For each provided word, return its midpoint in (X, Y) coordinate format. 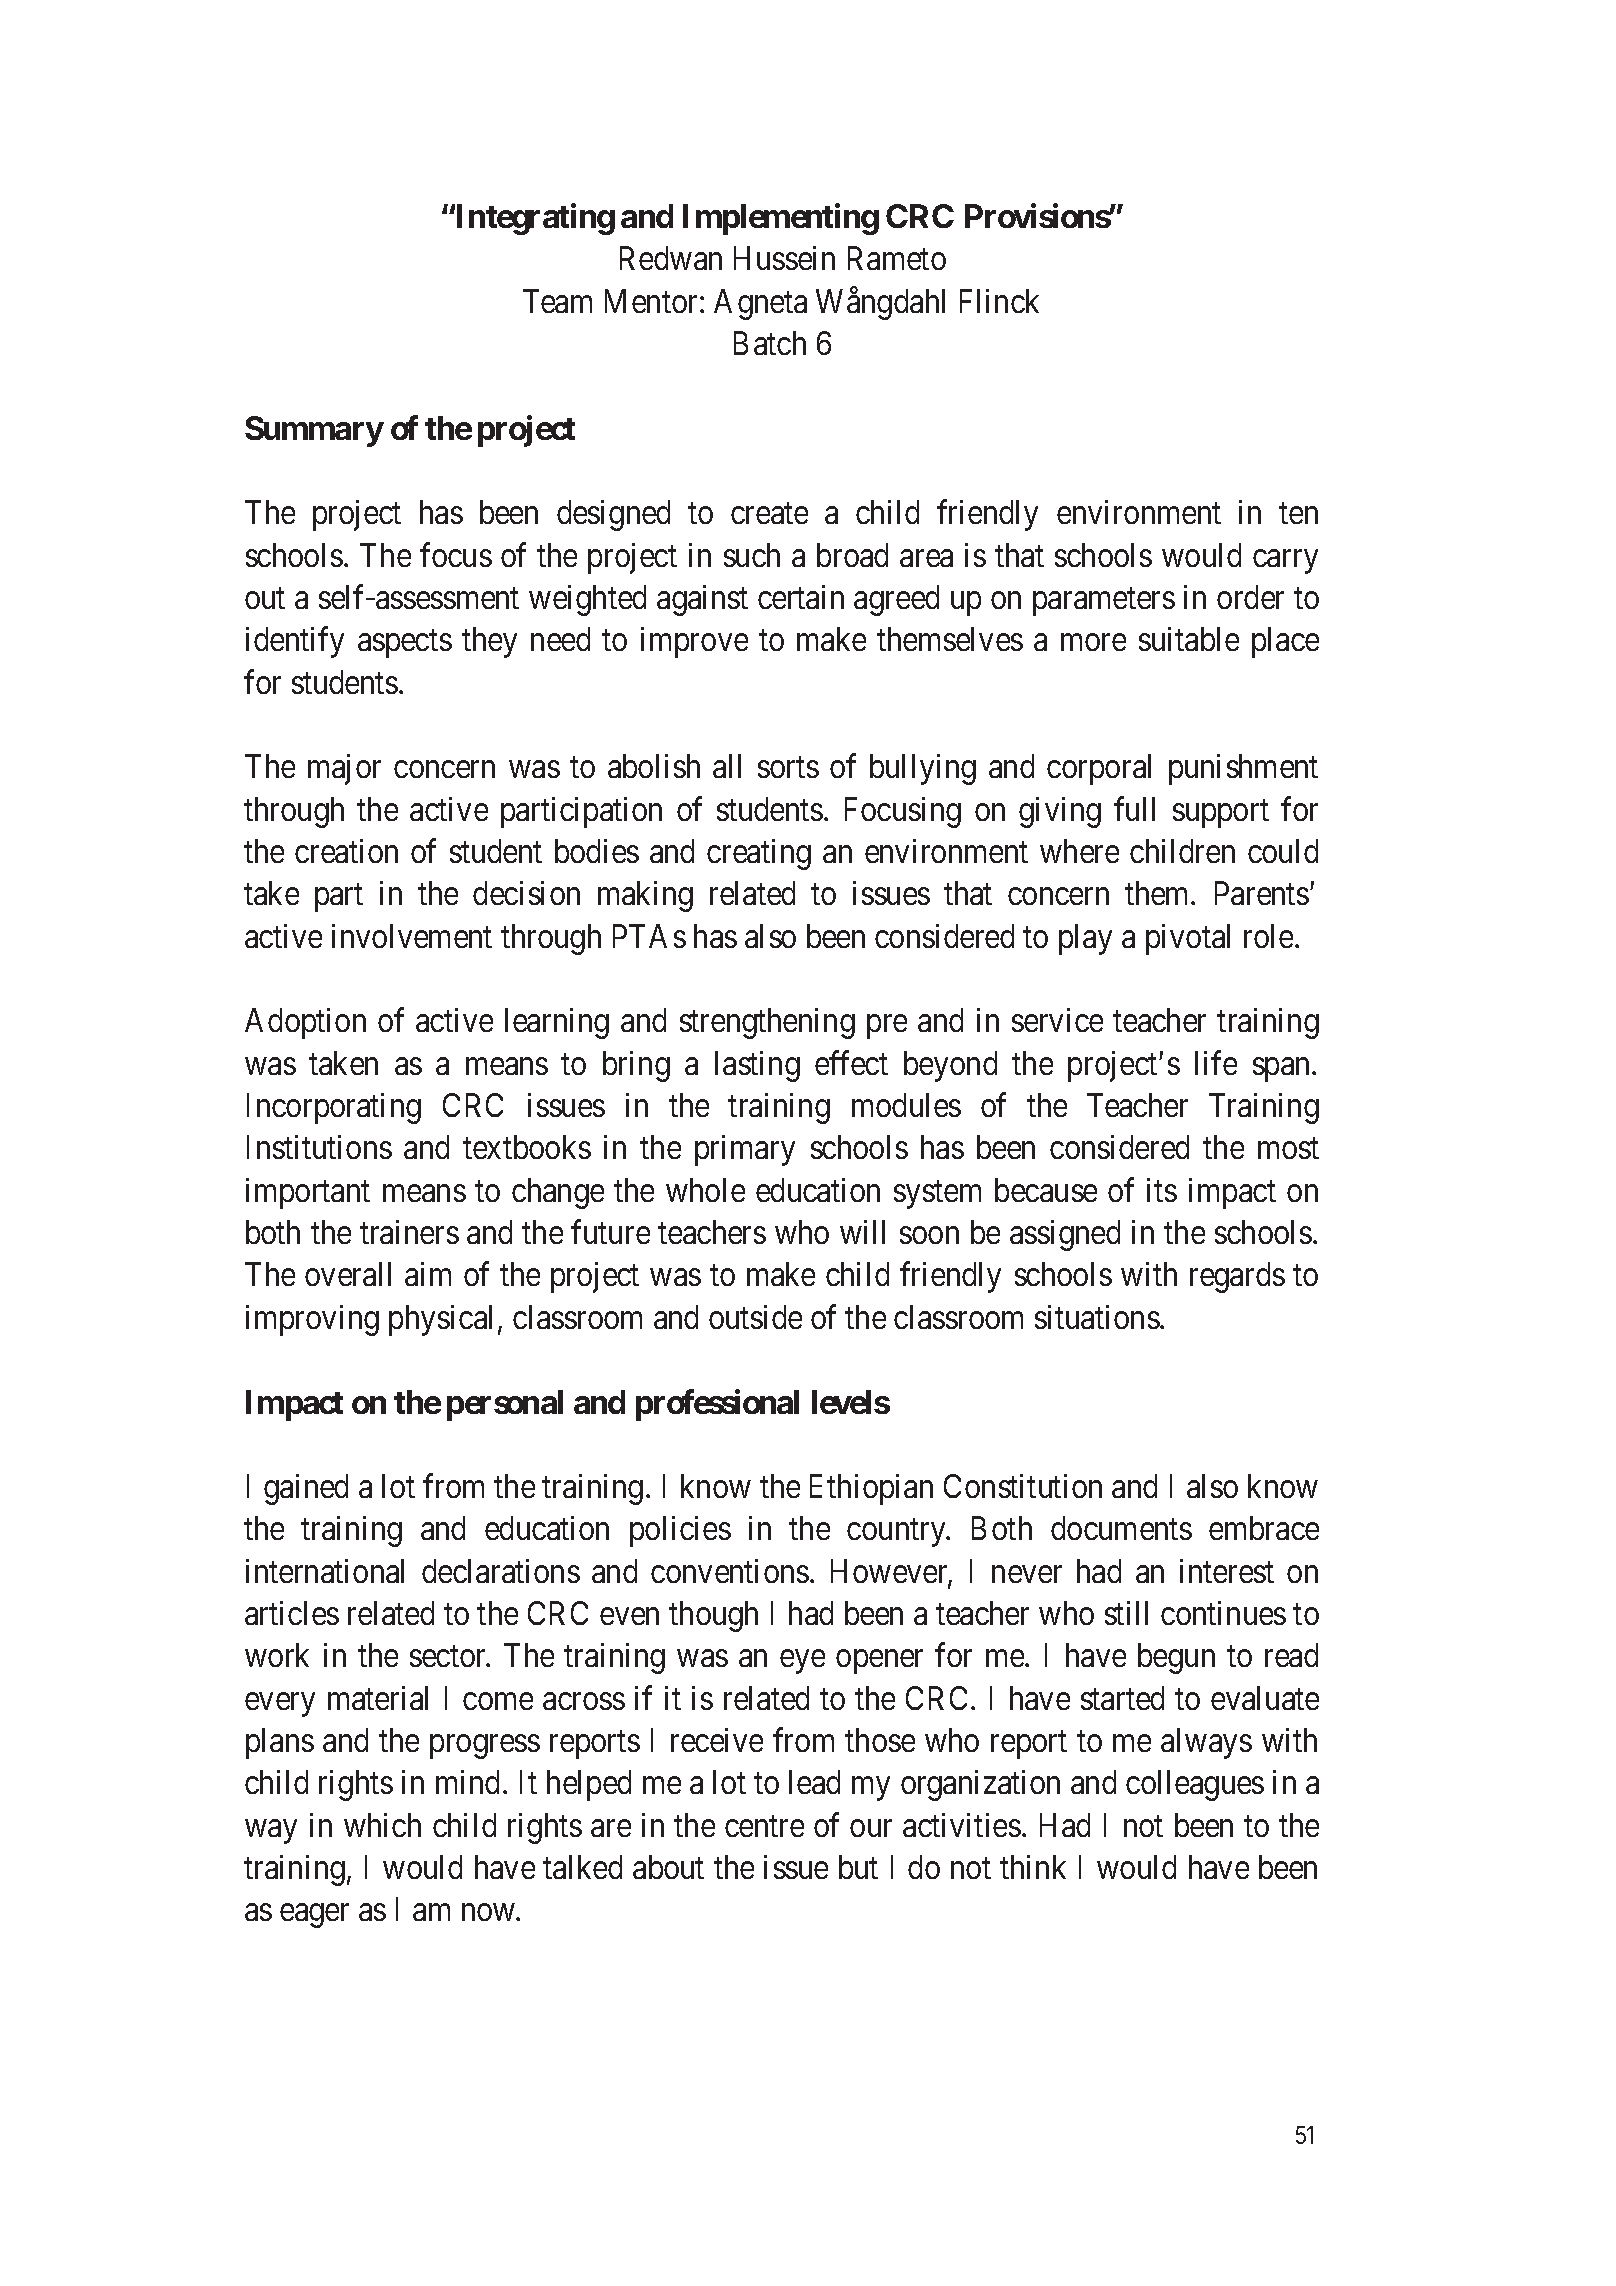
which (382, 1825)
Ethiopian (871, 1489)
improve (694, 642)
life (1216, 1062)
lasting (757, 1066)
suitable (1189, 639)
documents (1121, 1528)
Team (557, 301)
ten (1298, 513)
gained (306, 1489)
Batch (770, 343)
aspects (405, 644)
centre (764, 1826)
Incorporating (334, 1108)
